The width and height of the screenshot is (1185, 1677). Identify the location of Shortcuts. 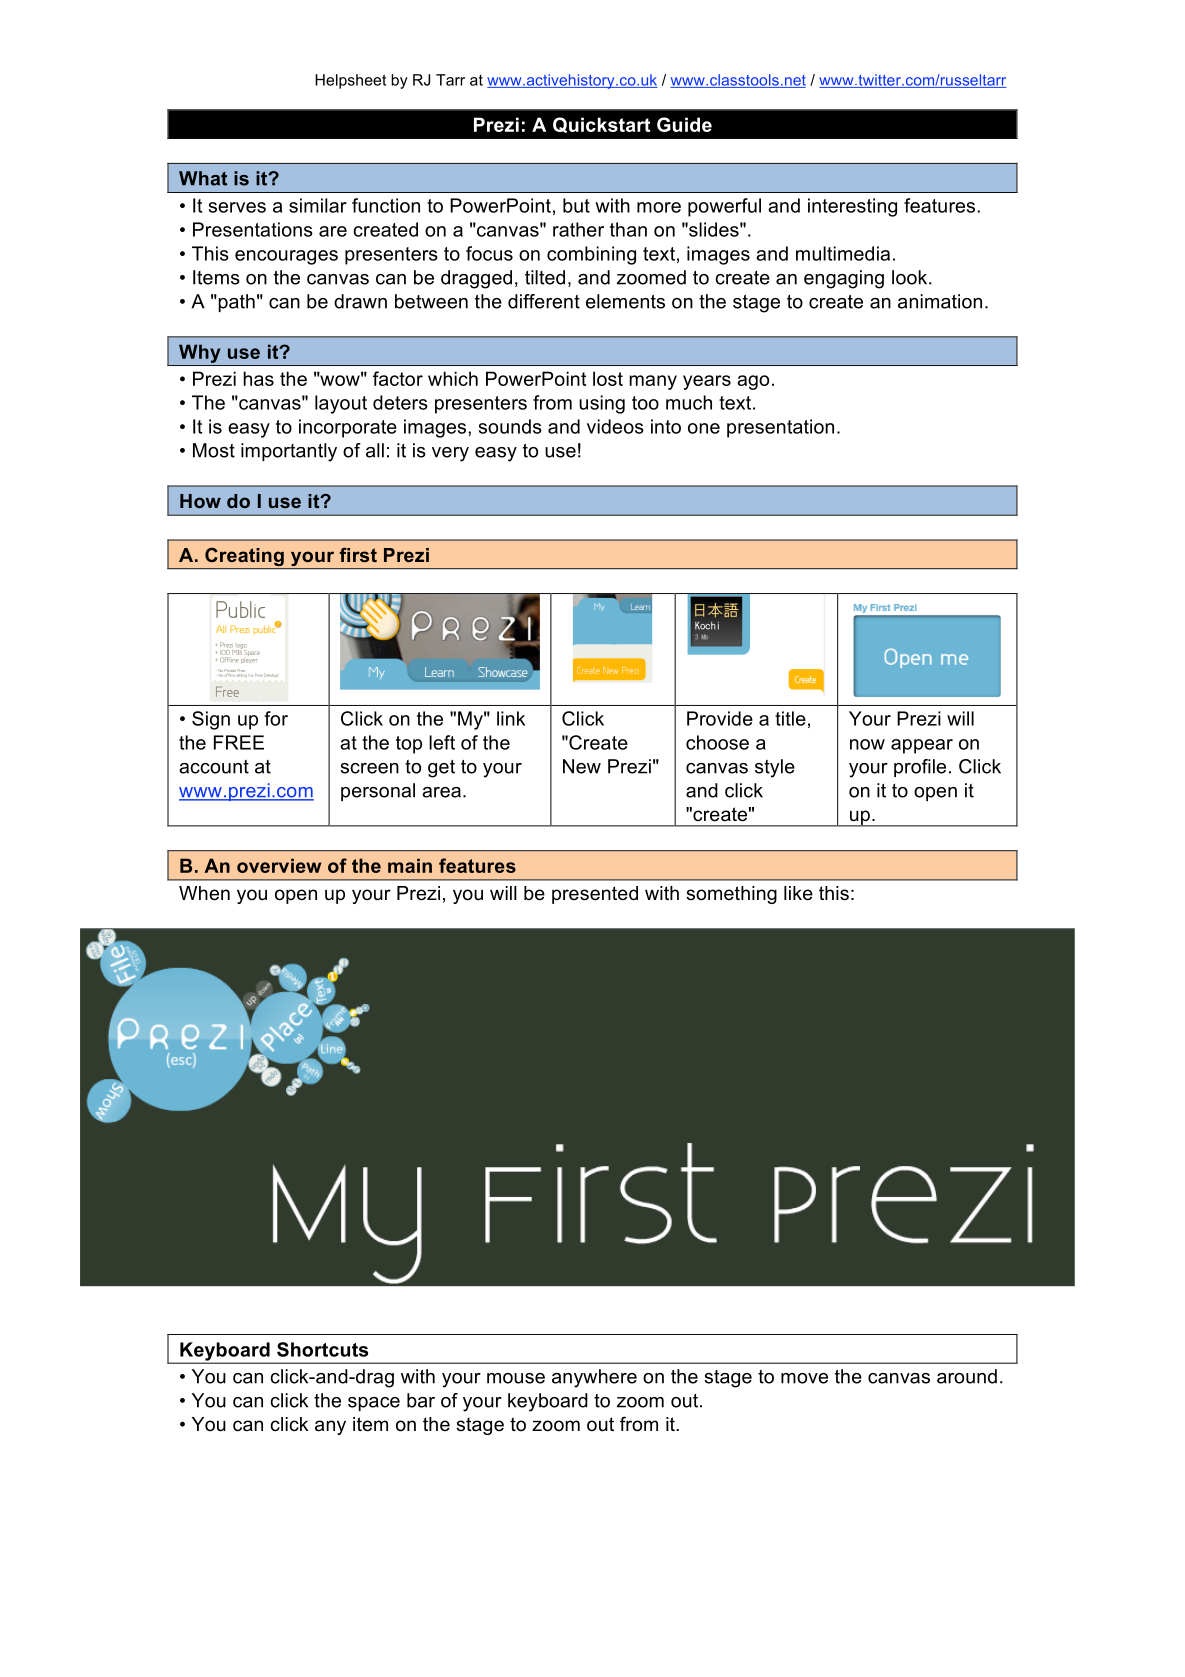
(322, 1349).
